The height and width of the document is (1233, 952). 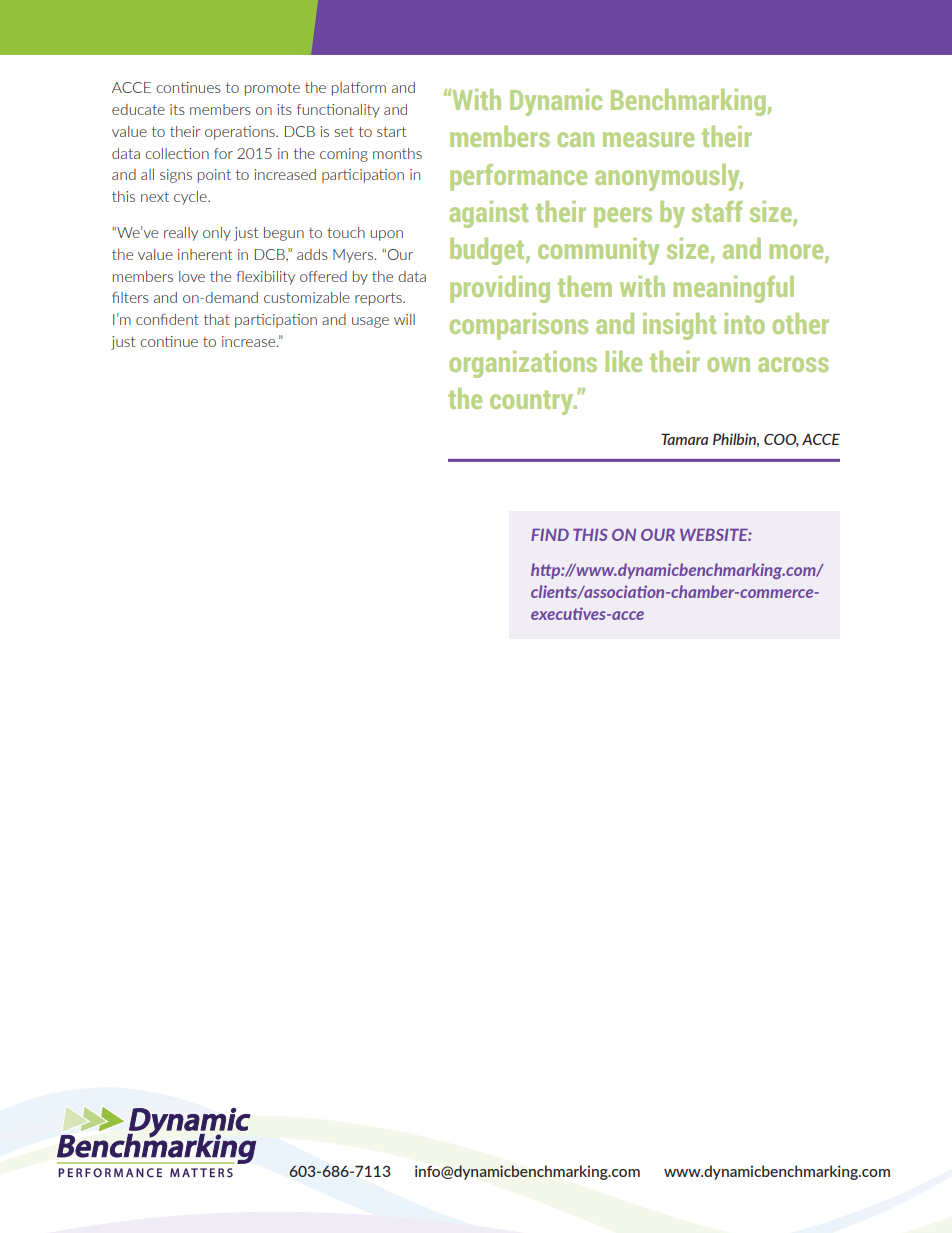 What do you see at coordinates (550, 535) in the document?
I see `FIND` at bounding box center [550, 535].
